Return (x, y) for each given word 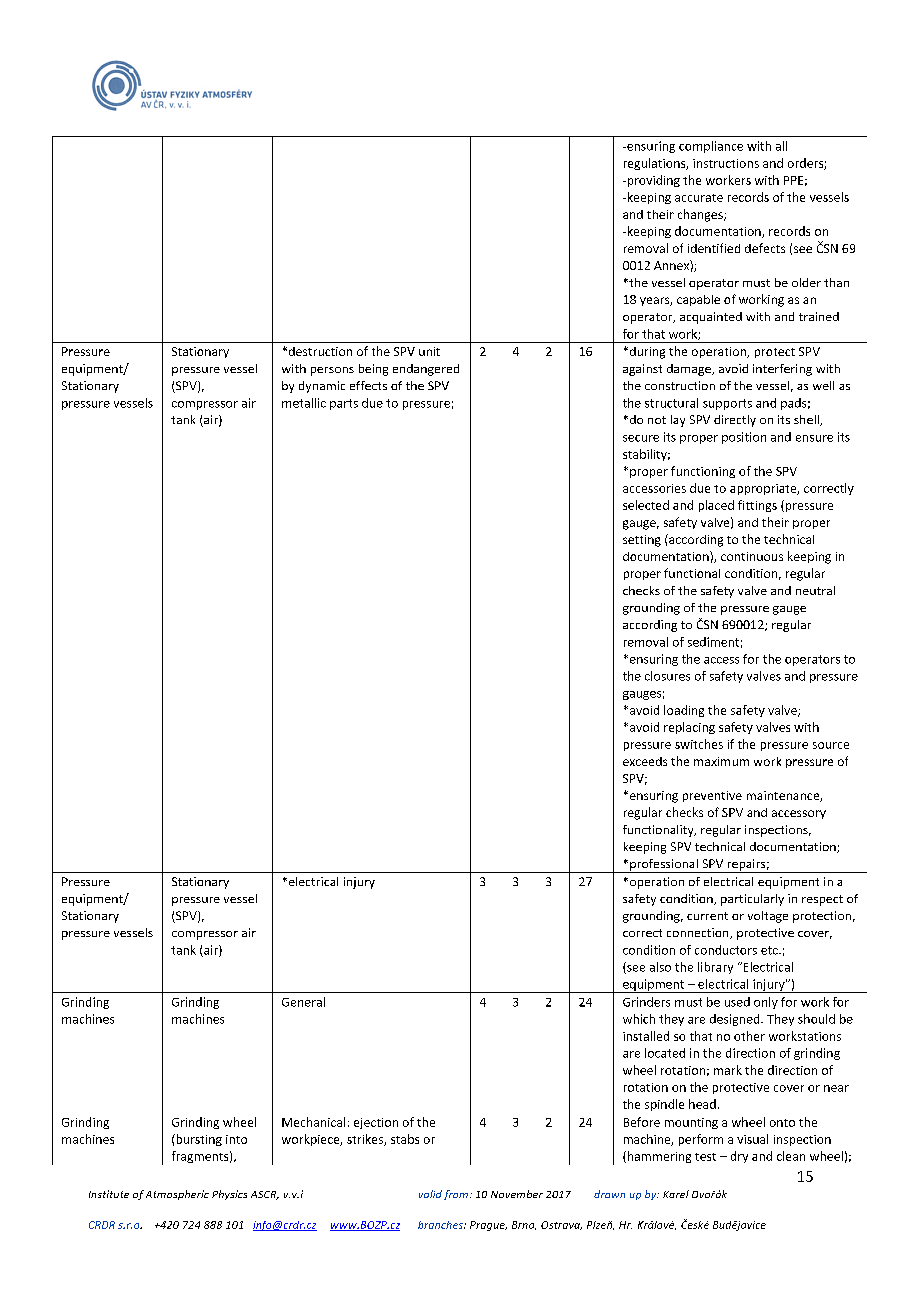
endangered (426, 370)
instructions (726, 163)
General (303, 1002)
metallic (304, 403)
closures (667, 676)
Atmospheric (177, 1195)
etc (770, 950)
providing (652, 181)
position (744, 438)
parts (344, 404)
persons (332, 371)
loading (684, 711)
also (660, 967)
